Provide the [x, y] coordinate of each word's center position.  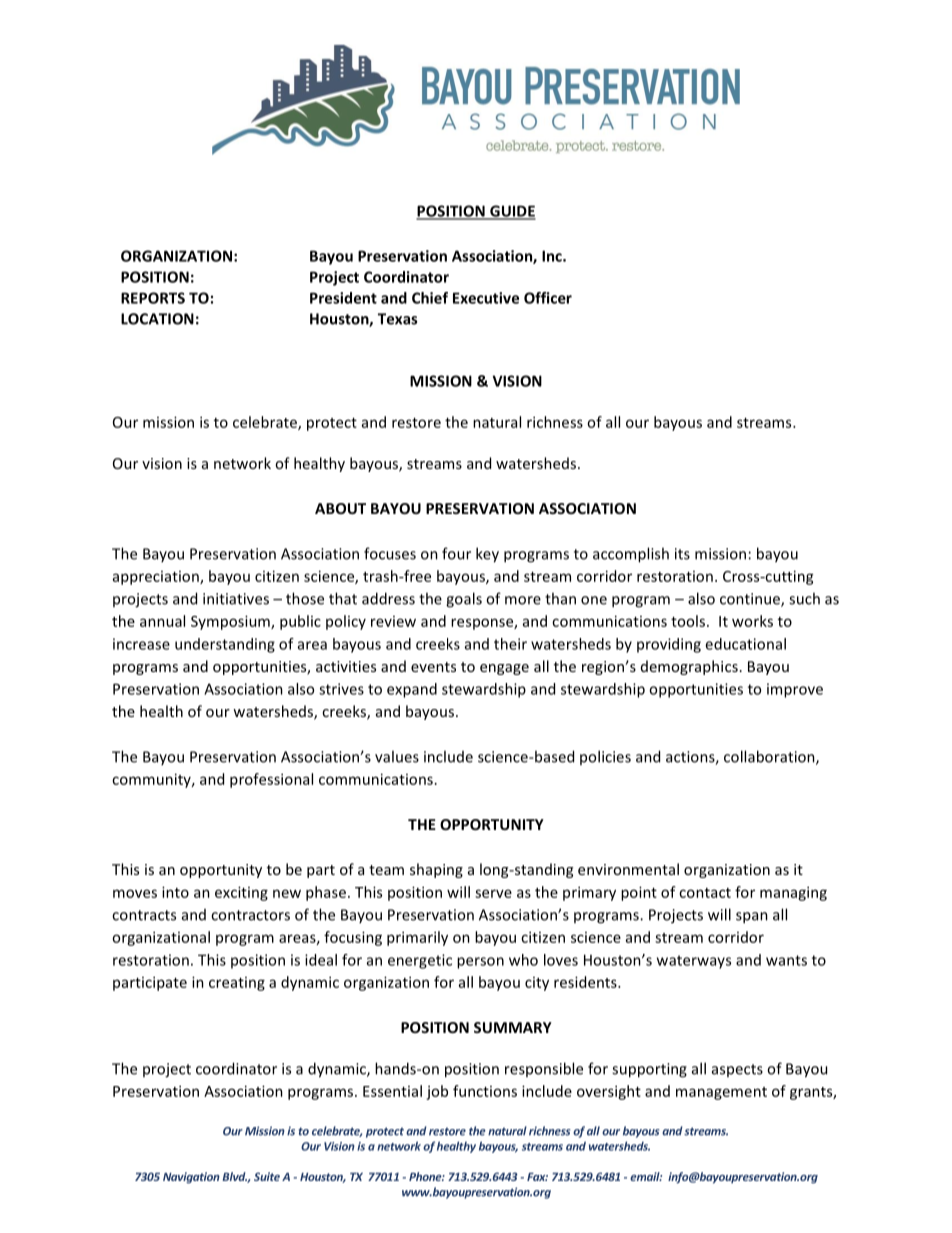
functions [485, 1091]
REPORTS [153, 298]
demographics [689, 667]
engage [504, 669]
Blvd [235, 1177]
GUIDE [512, 212]
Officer [548, 298]
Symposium [231, 622]
